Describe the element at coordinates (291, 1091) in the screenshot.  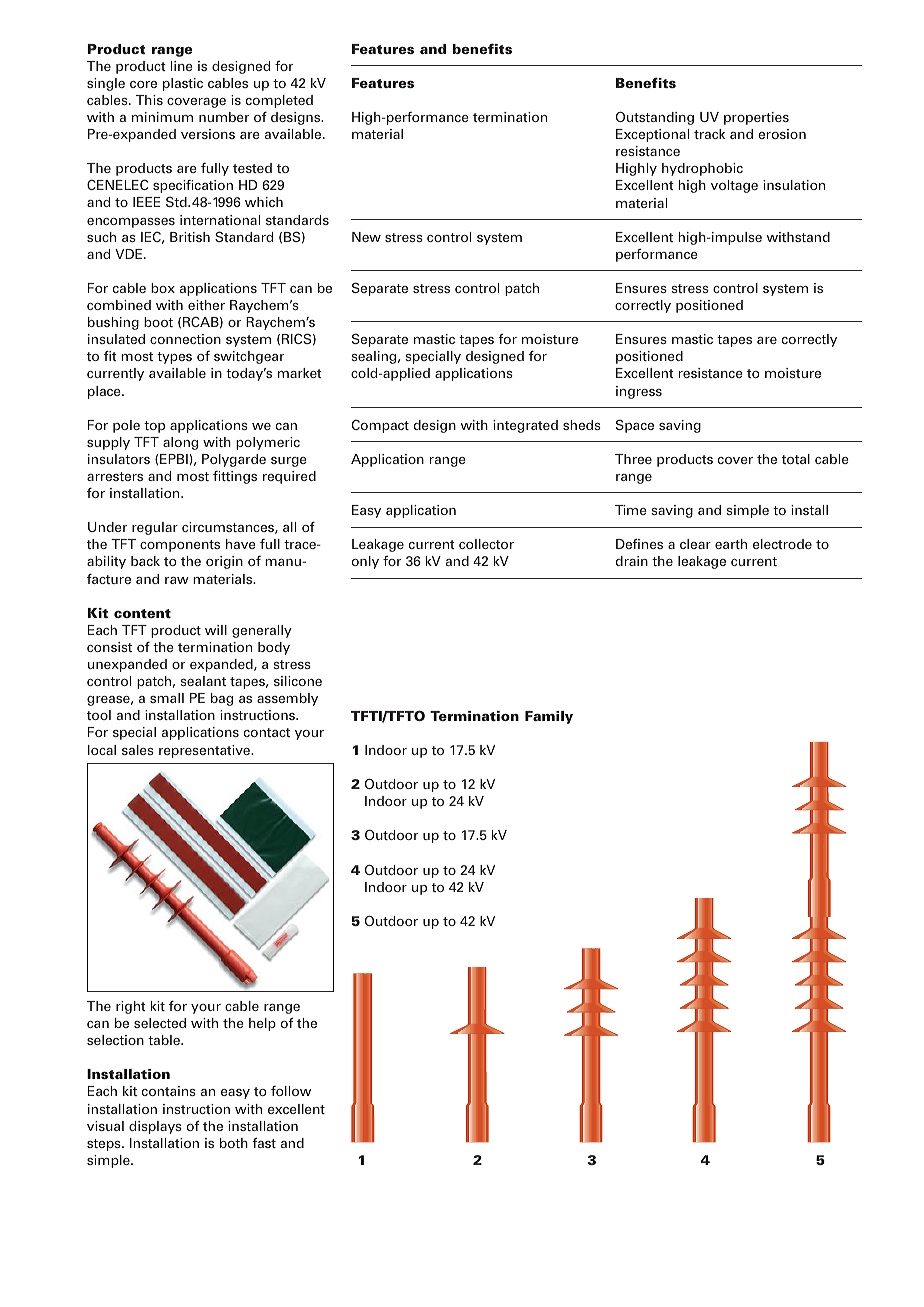
I see `follow` at that location.
